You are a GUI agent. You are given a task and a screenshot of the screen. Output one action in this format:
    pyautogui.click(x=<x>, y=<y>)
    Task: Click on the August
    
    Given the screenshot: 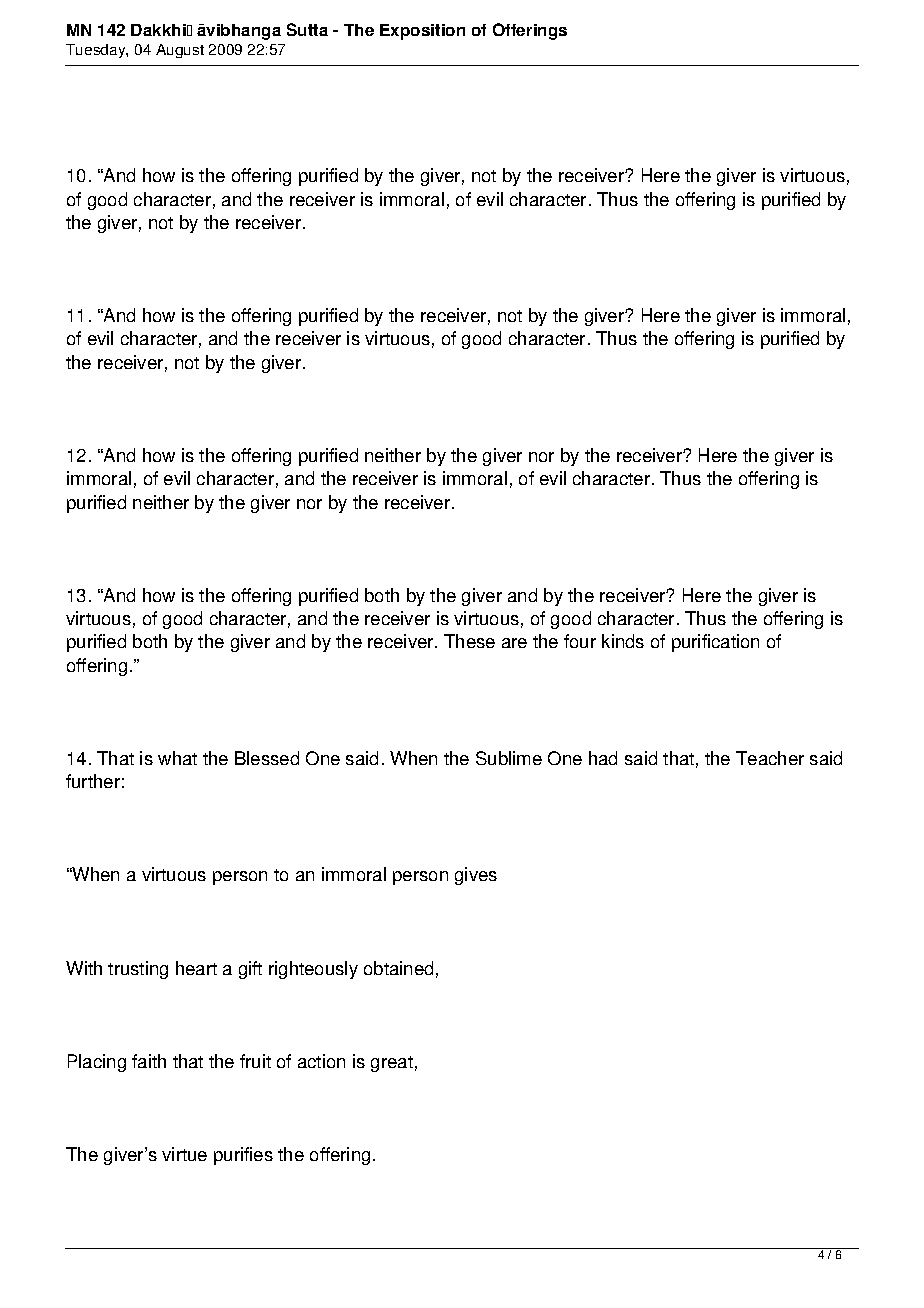 What is the action you would take?
    pyautogui.click(x=180, y=51)
